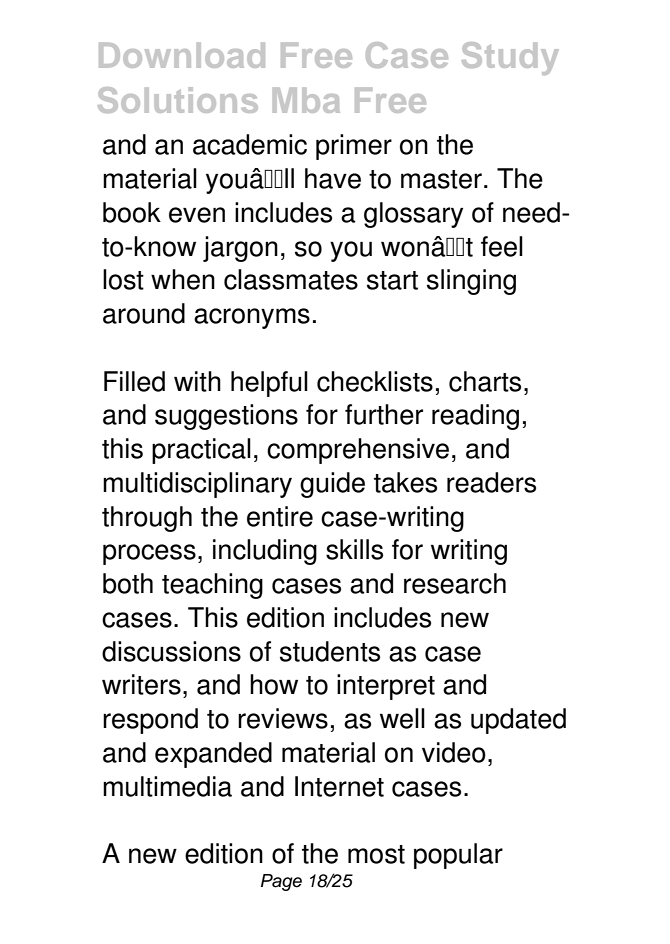  Describe the element at coordinates (183, 279) in the screenshot. I see `when` at that location.
